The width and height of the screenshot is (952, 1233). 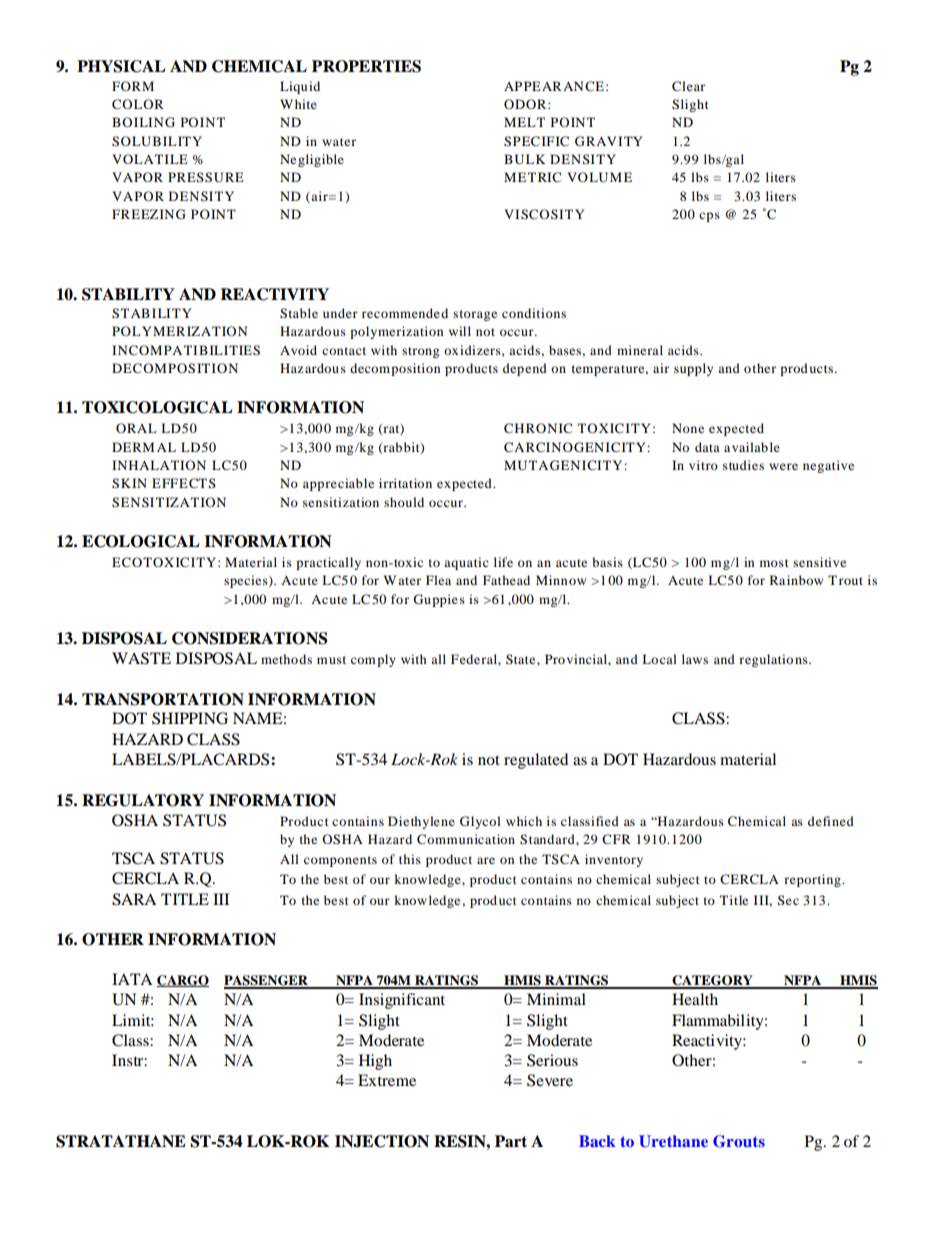 I want to click on CARGO, so click(x=183, y=981).
